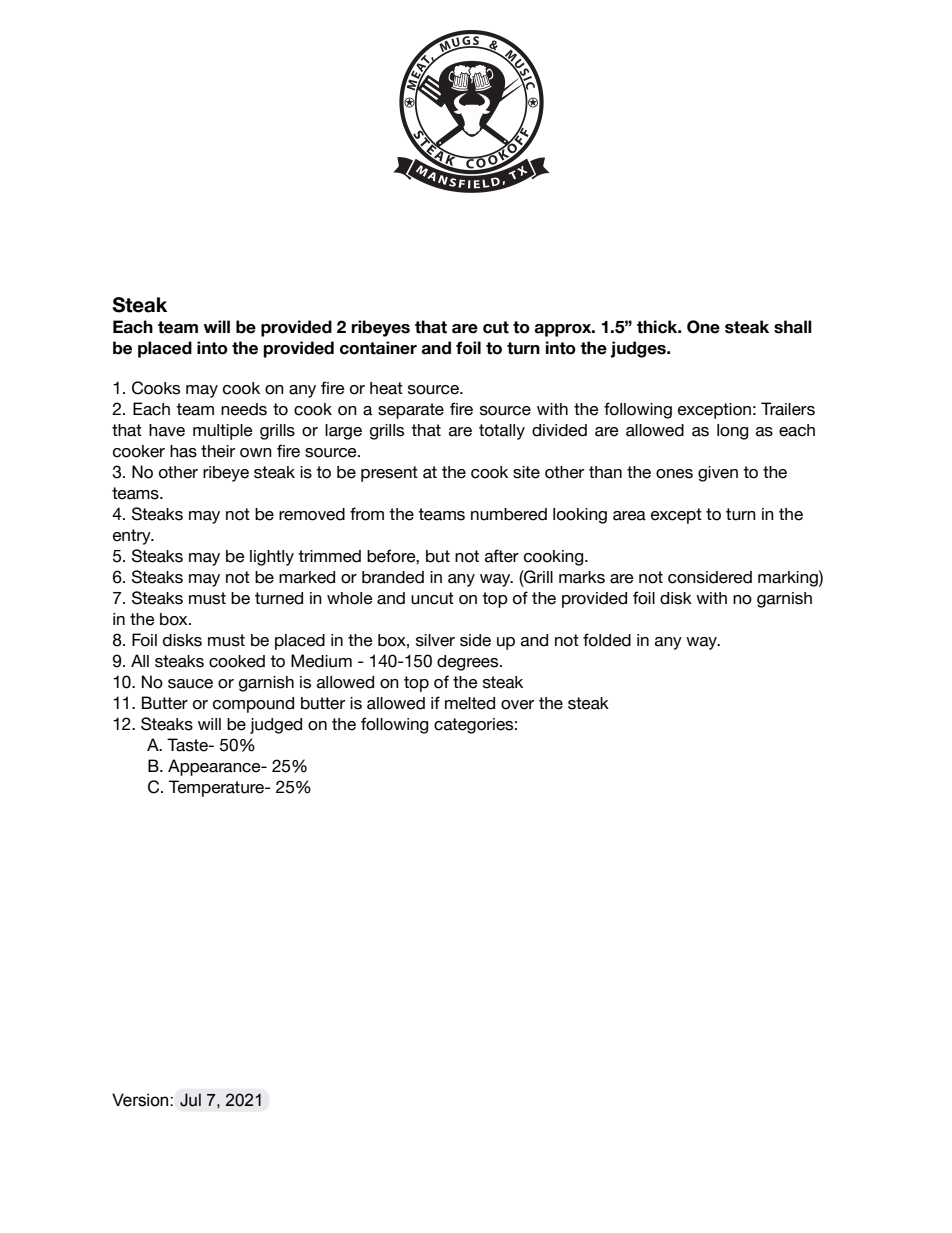 The width and height of the screenshot is (952, 1233). What do you see at coordinates (276, 726) in the screenshot?
I see `judged` at bounding box center [276, 726].
